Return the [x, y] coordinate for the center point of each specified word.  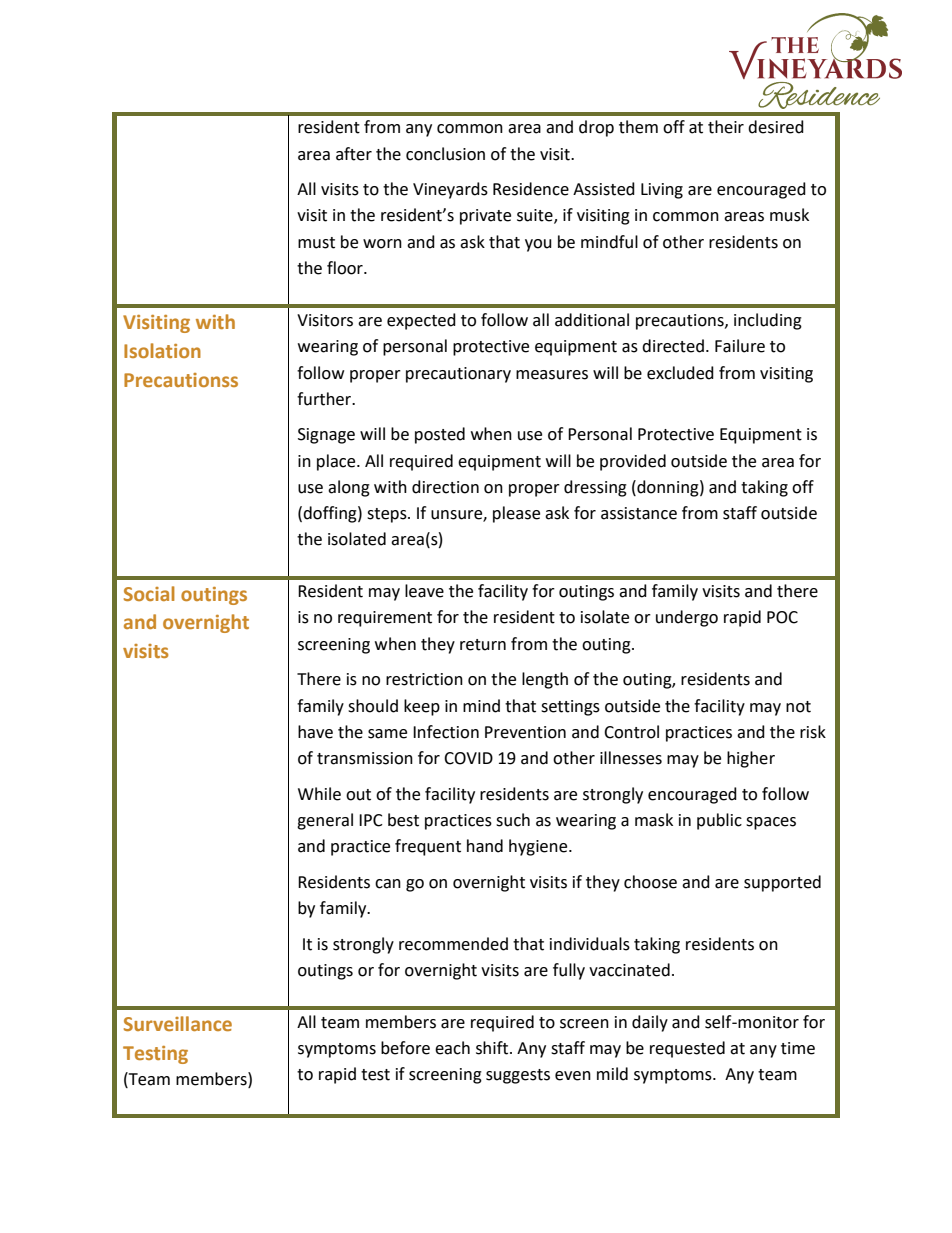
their [726, 127]
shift [493, 1048]
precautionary [458, 375]
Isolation [162, 350]
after [354, 154]
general [325, 821]
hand [485, 846]
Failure [740, 346]
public [719, 821]
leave [424, 591]
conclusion [445, 154]
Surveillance [178, 1023]
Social [149, 593]
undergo [687, 618]
